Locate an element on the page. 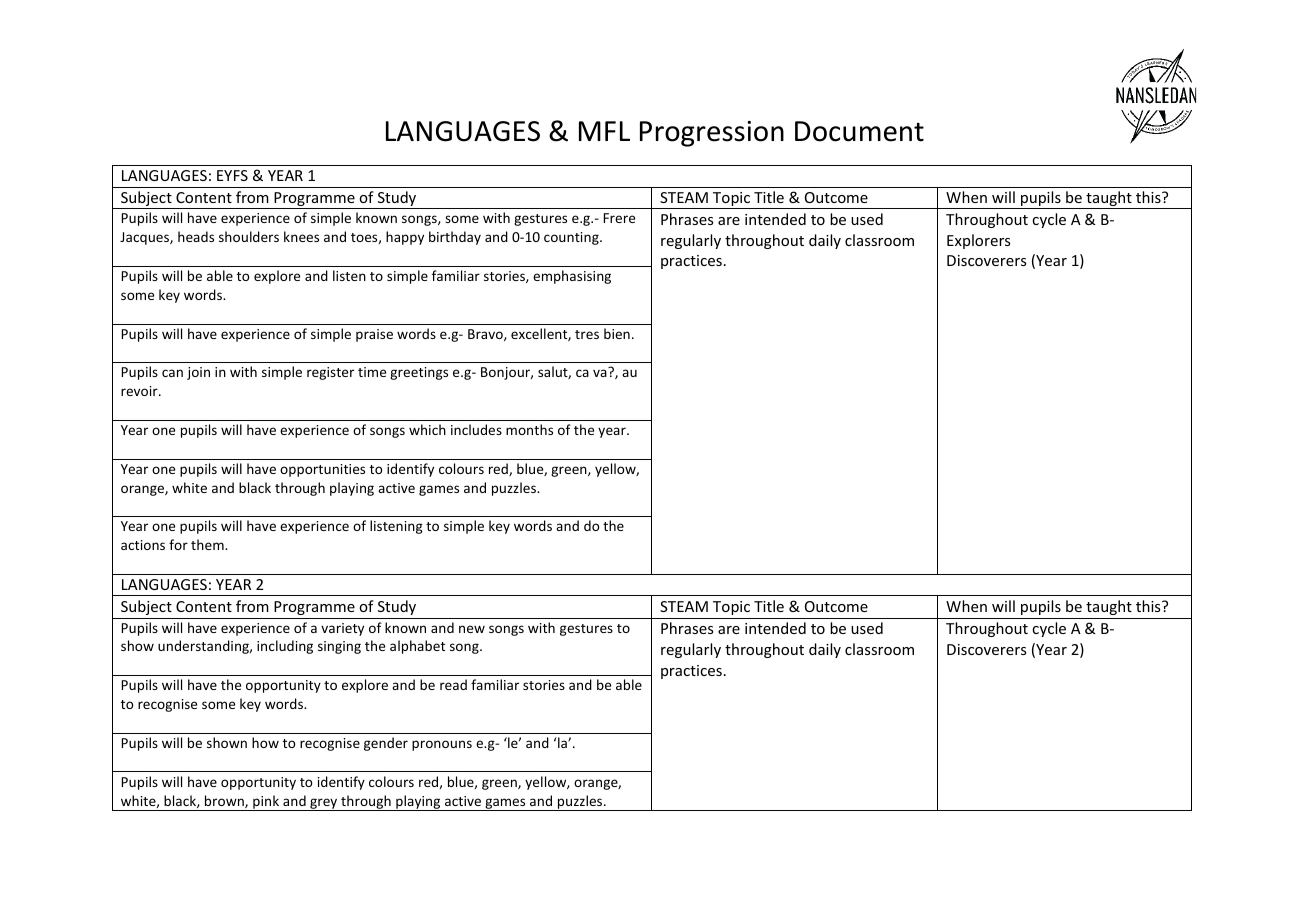 The width and height of the document is (1308, 924). alphabet is located at coordinates (417, 647).
